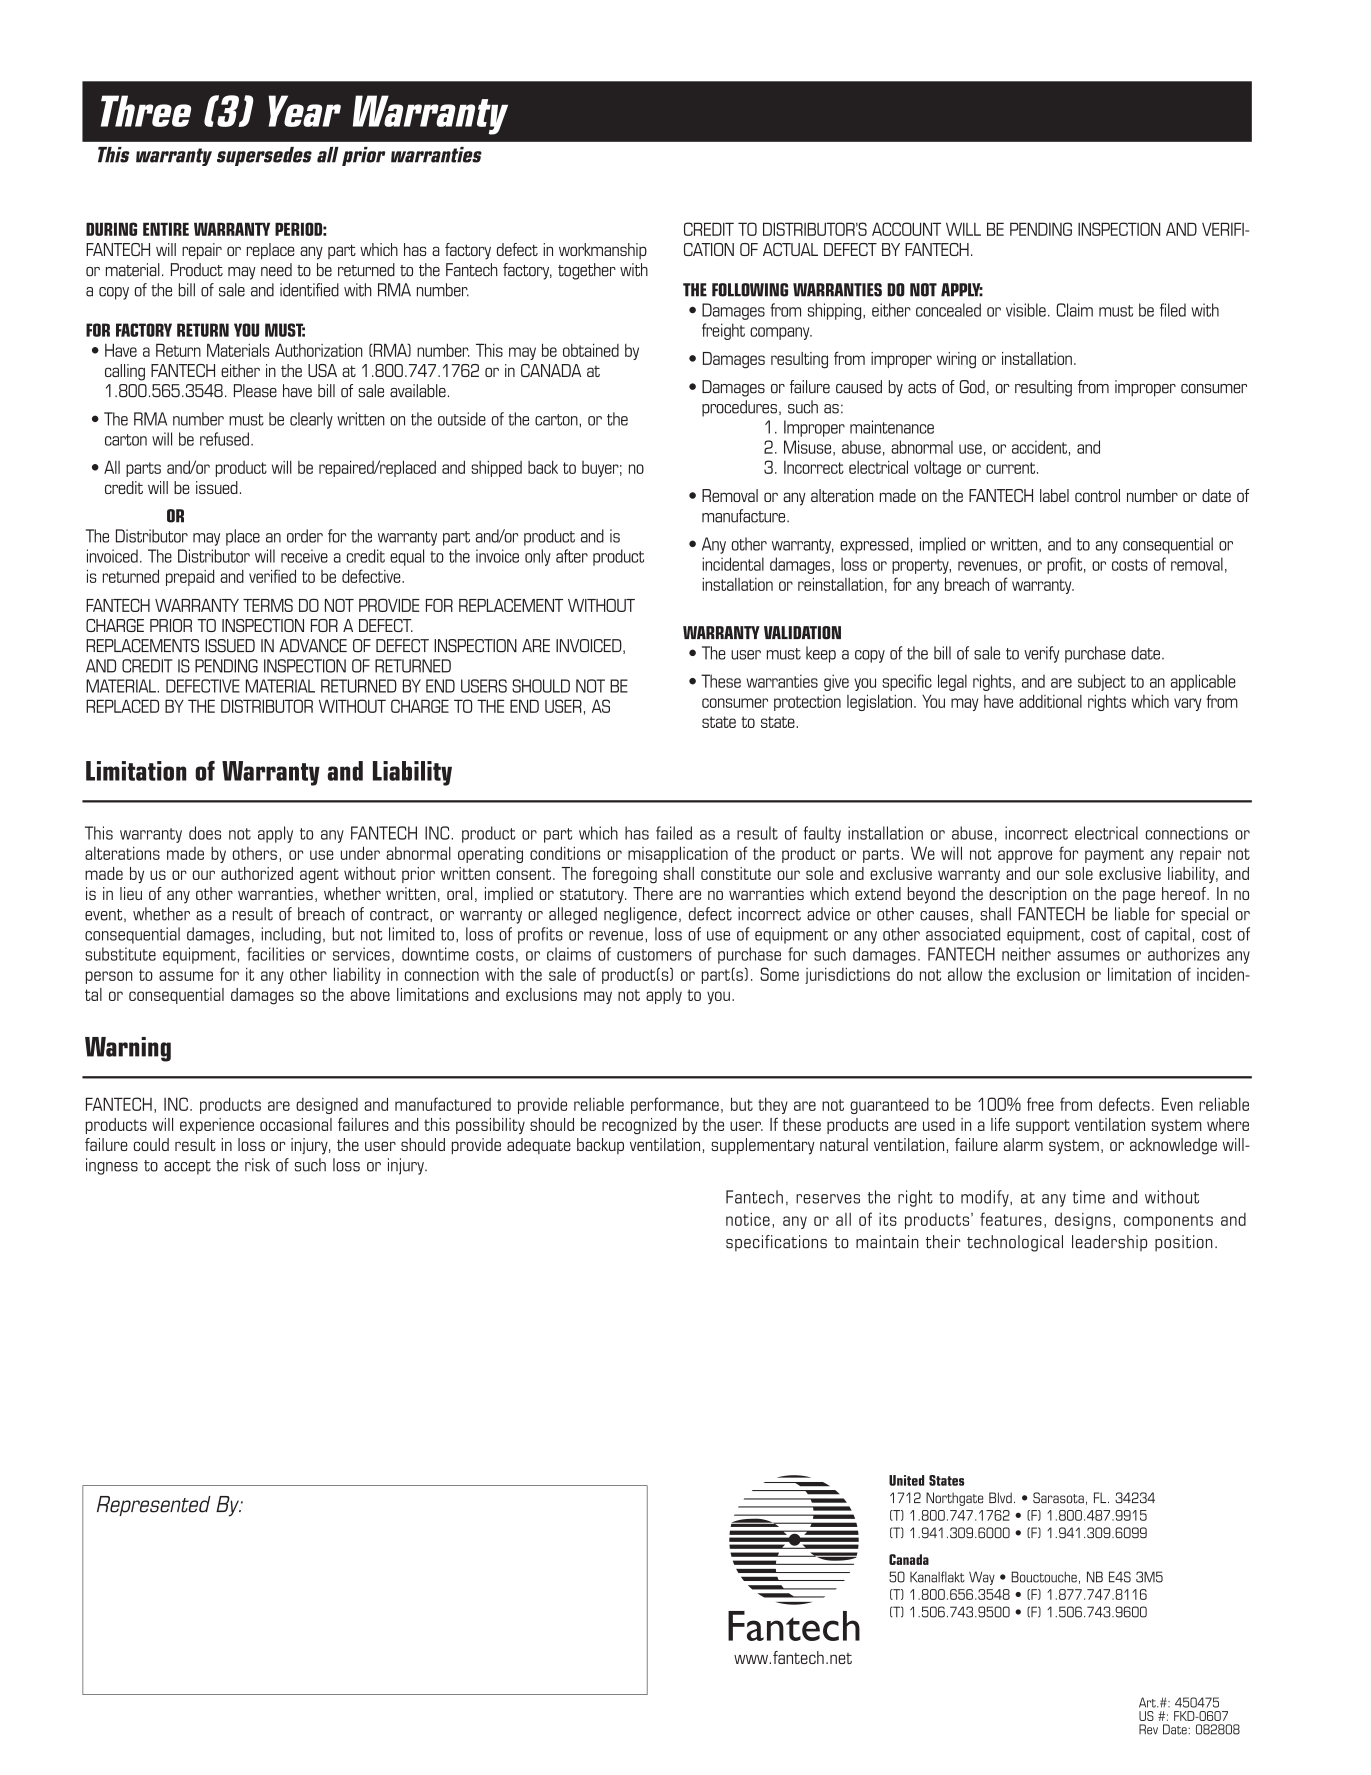 Image resolution: width=1371 pixels, height=1775 pixels. I want to click on after, so click(572, 556).
